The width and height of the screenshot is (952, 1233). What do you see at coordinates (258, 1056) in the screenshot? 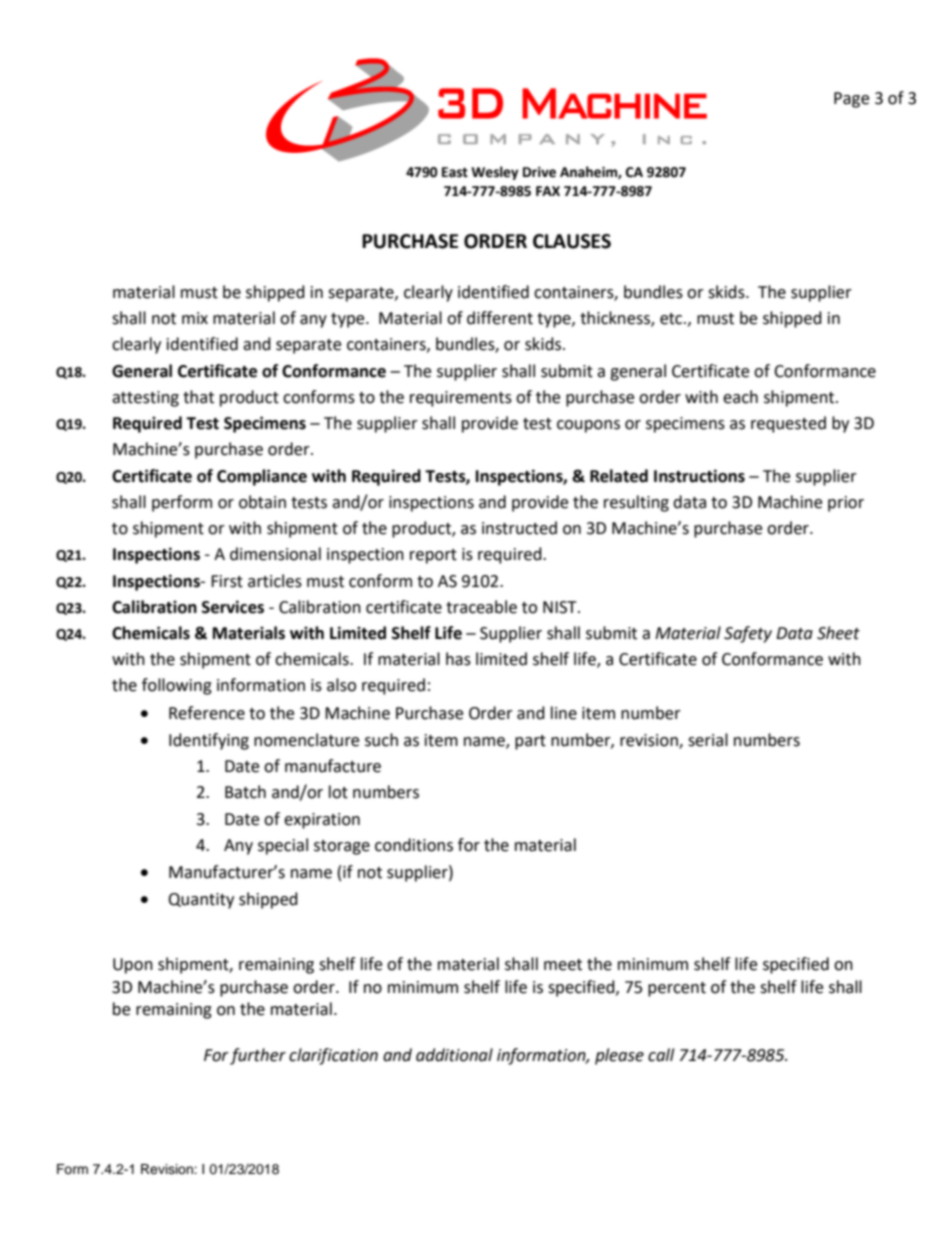
I see `further` at bounding box center [258, 1056].
